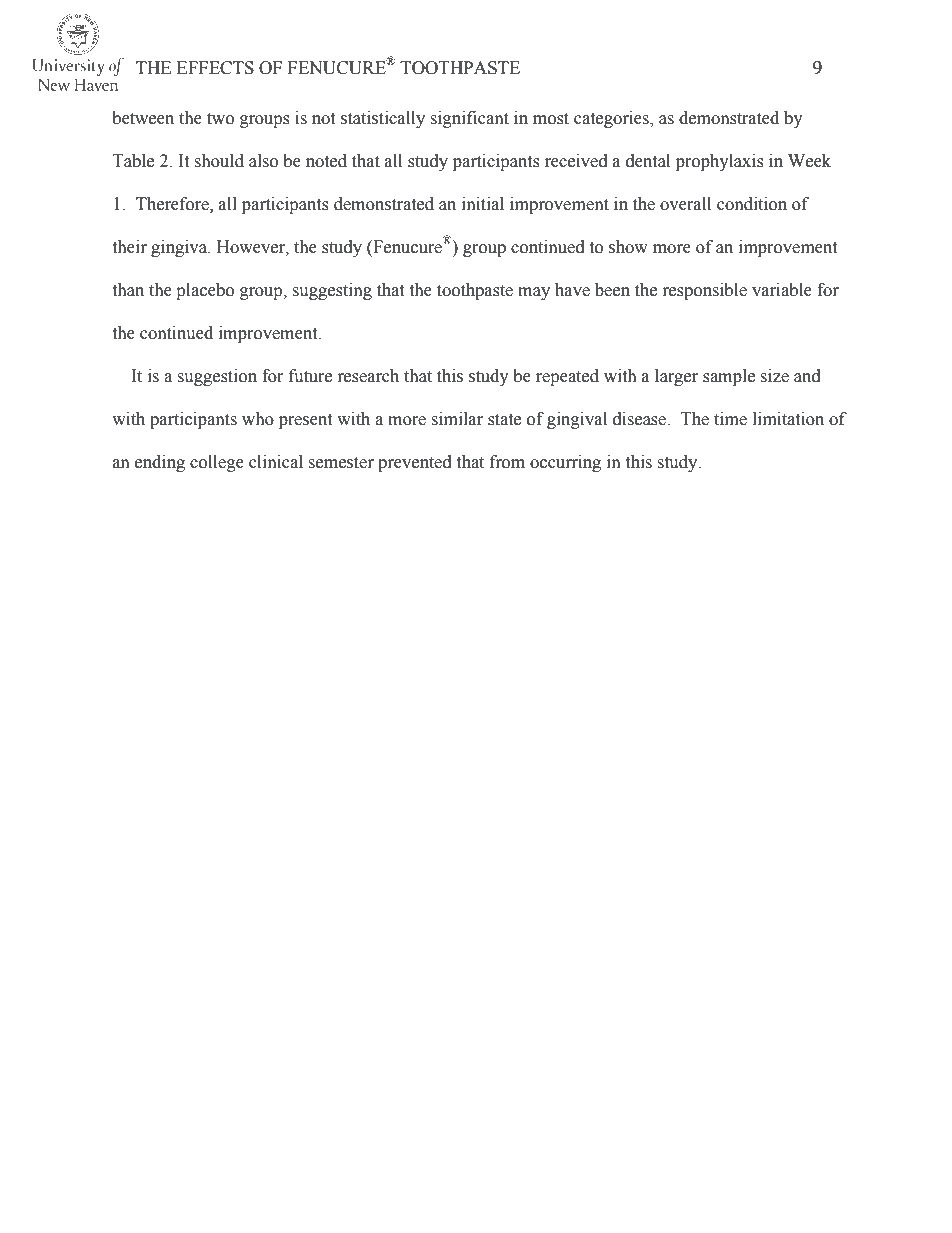  Describe the element at coordinates (730, 419) in the screenshot. I see `time` at that location.
